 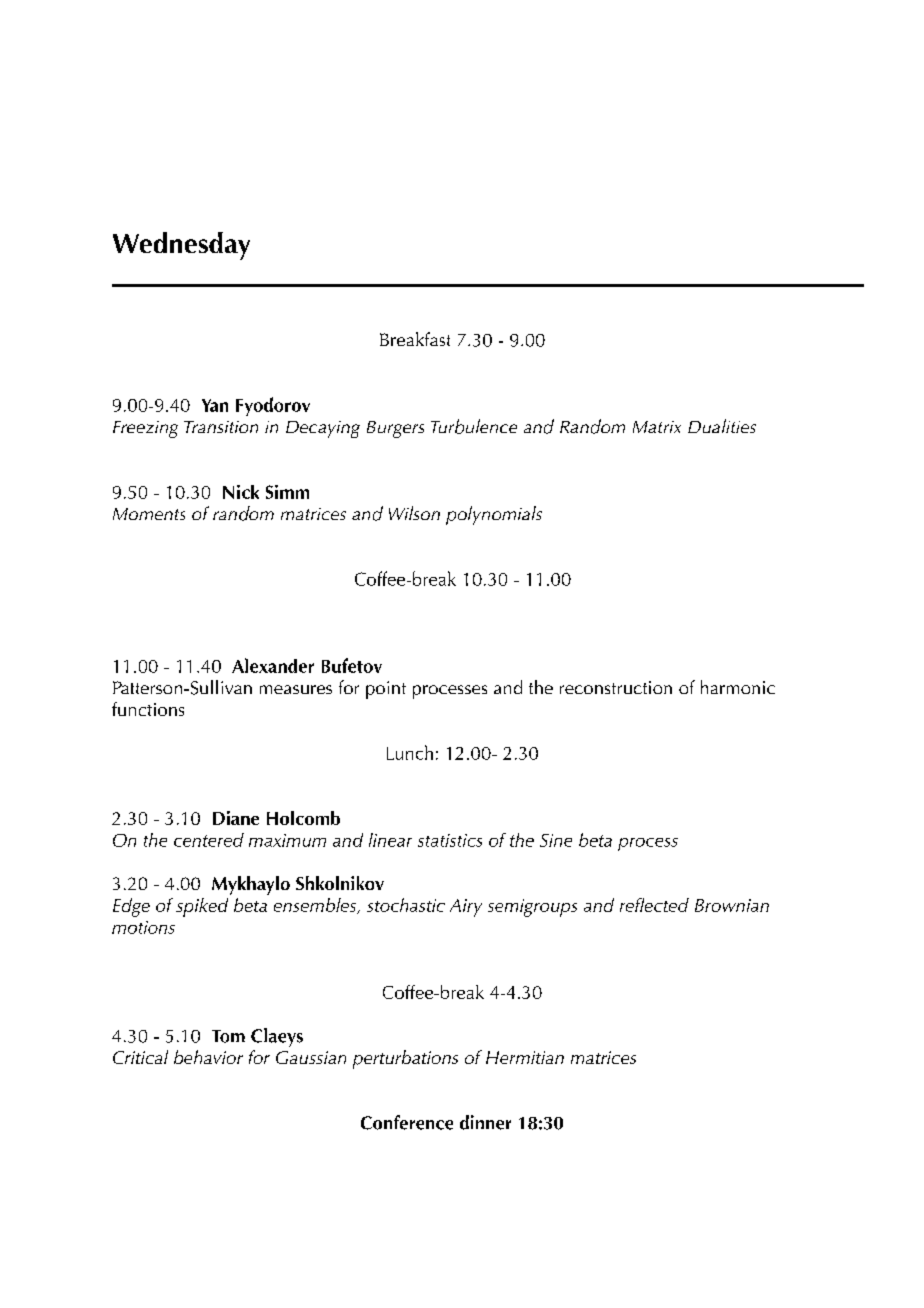 I want to click on Matrix, so click(x=657, y=427).
